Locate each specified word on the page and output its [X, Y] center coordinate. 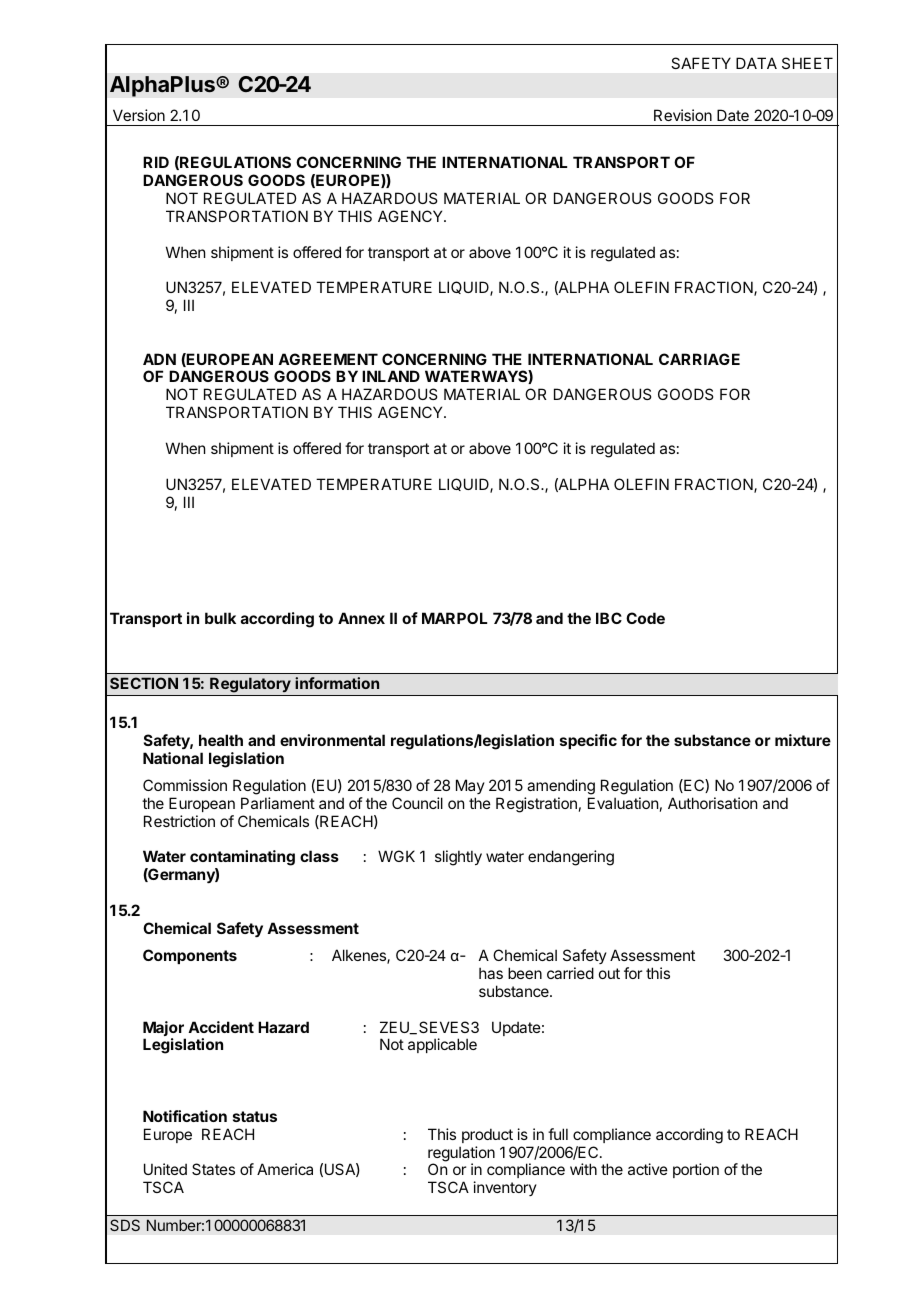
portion [696, 1170]
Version [139, 115]
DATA [756, 63]
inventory [505, 1188]
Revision [683, 115]
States [213, 1169]
